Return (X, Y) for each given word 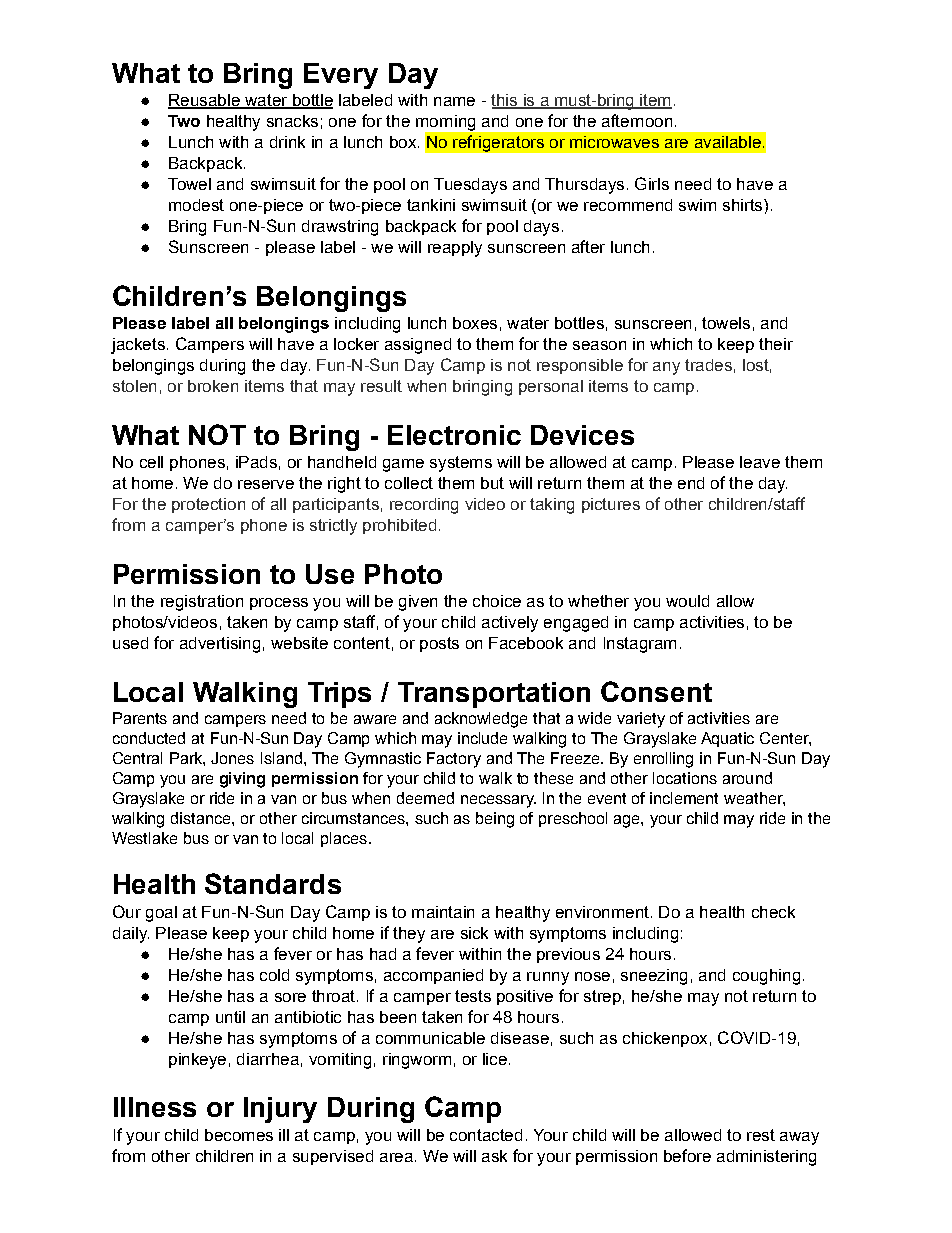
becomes (239, 1135)
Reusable (205, 101)
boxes (475, 323)
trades (708, 365)
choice (497, 601)
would (687, 601)
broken (213, 386)
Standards (273, 883)
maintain (443, 912)
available (728, 142)
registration (202, 603)
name (454, 101)
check (773, 912)
